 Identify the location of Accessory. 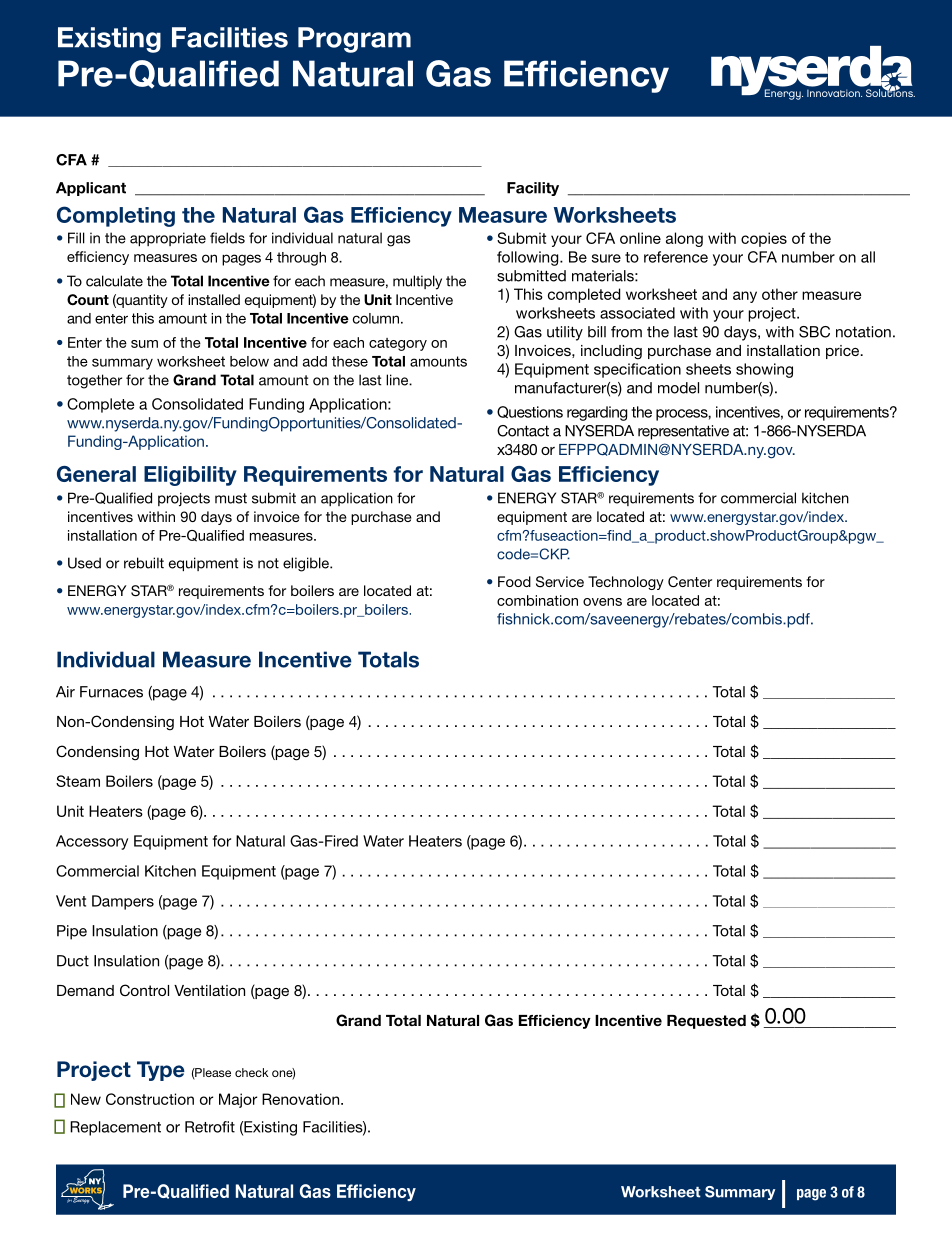
(92, 842).
